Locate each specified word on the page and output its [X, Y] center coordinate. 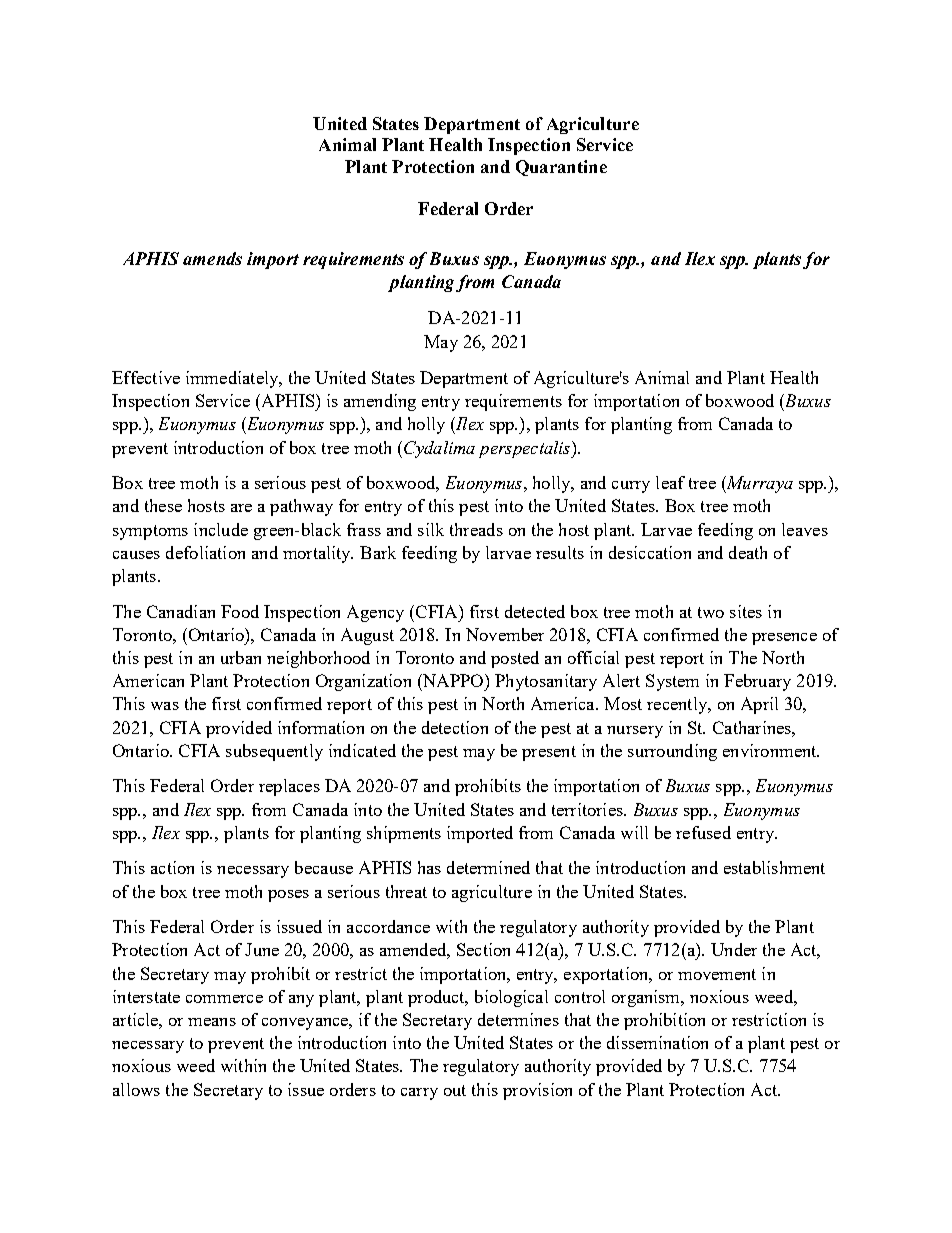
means [212, 1022]
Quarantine [561, 168]
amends [212, 258]
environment [771, 750]
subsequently [274, 752]
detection [455, 727]
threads [476, 529]
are [241, 508]
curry [631, 487]
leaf [670, 482]
